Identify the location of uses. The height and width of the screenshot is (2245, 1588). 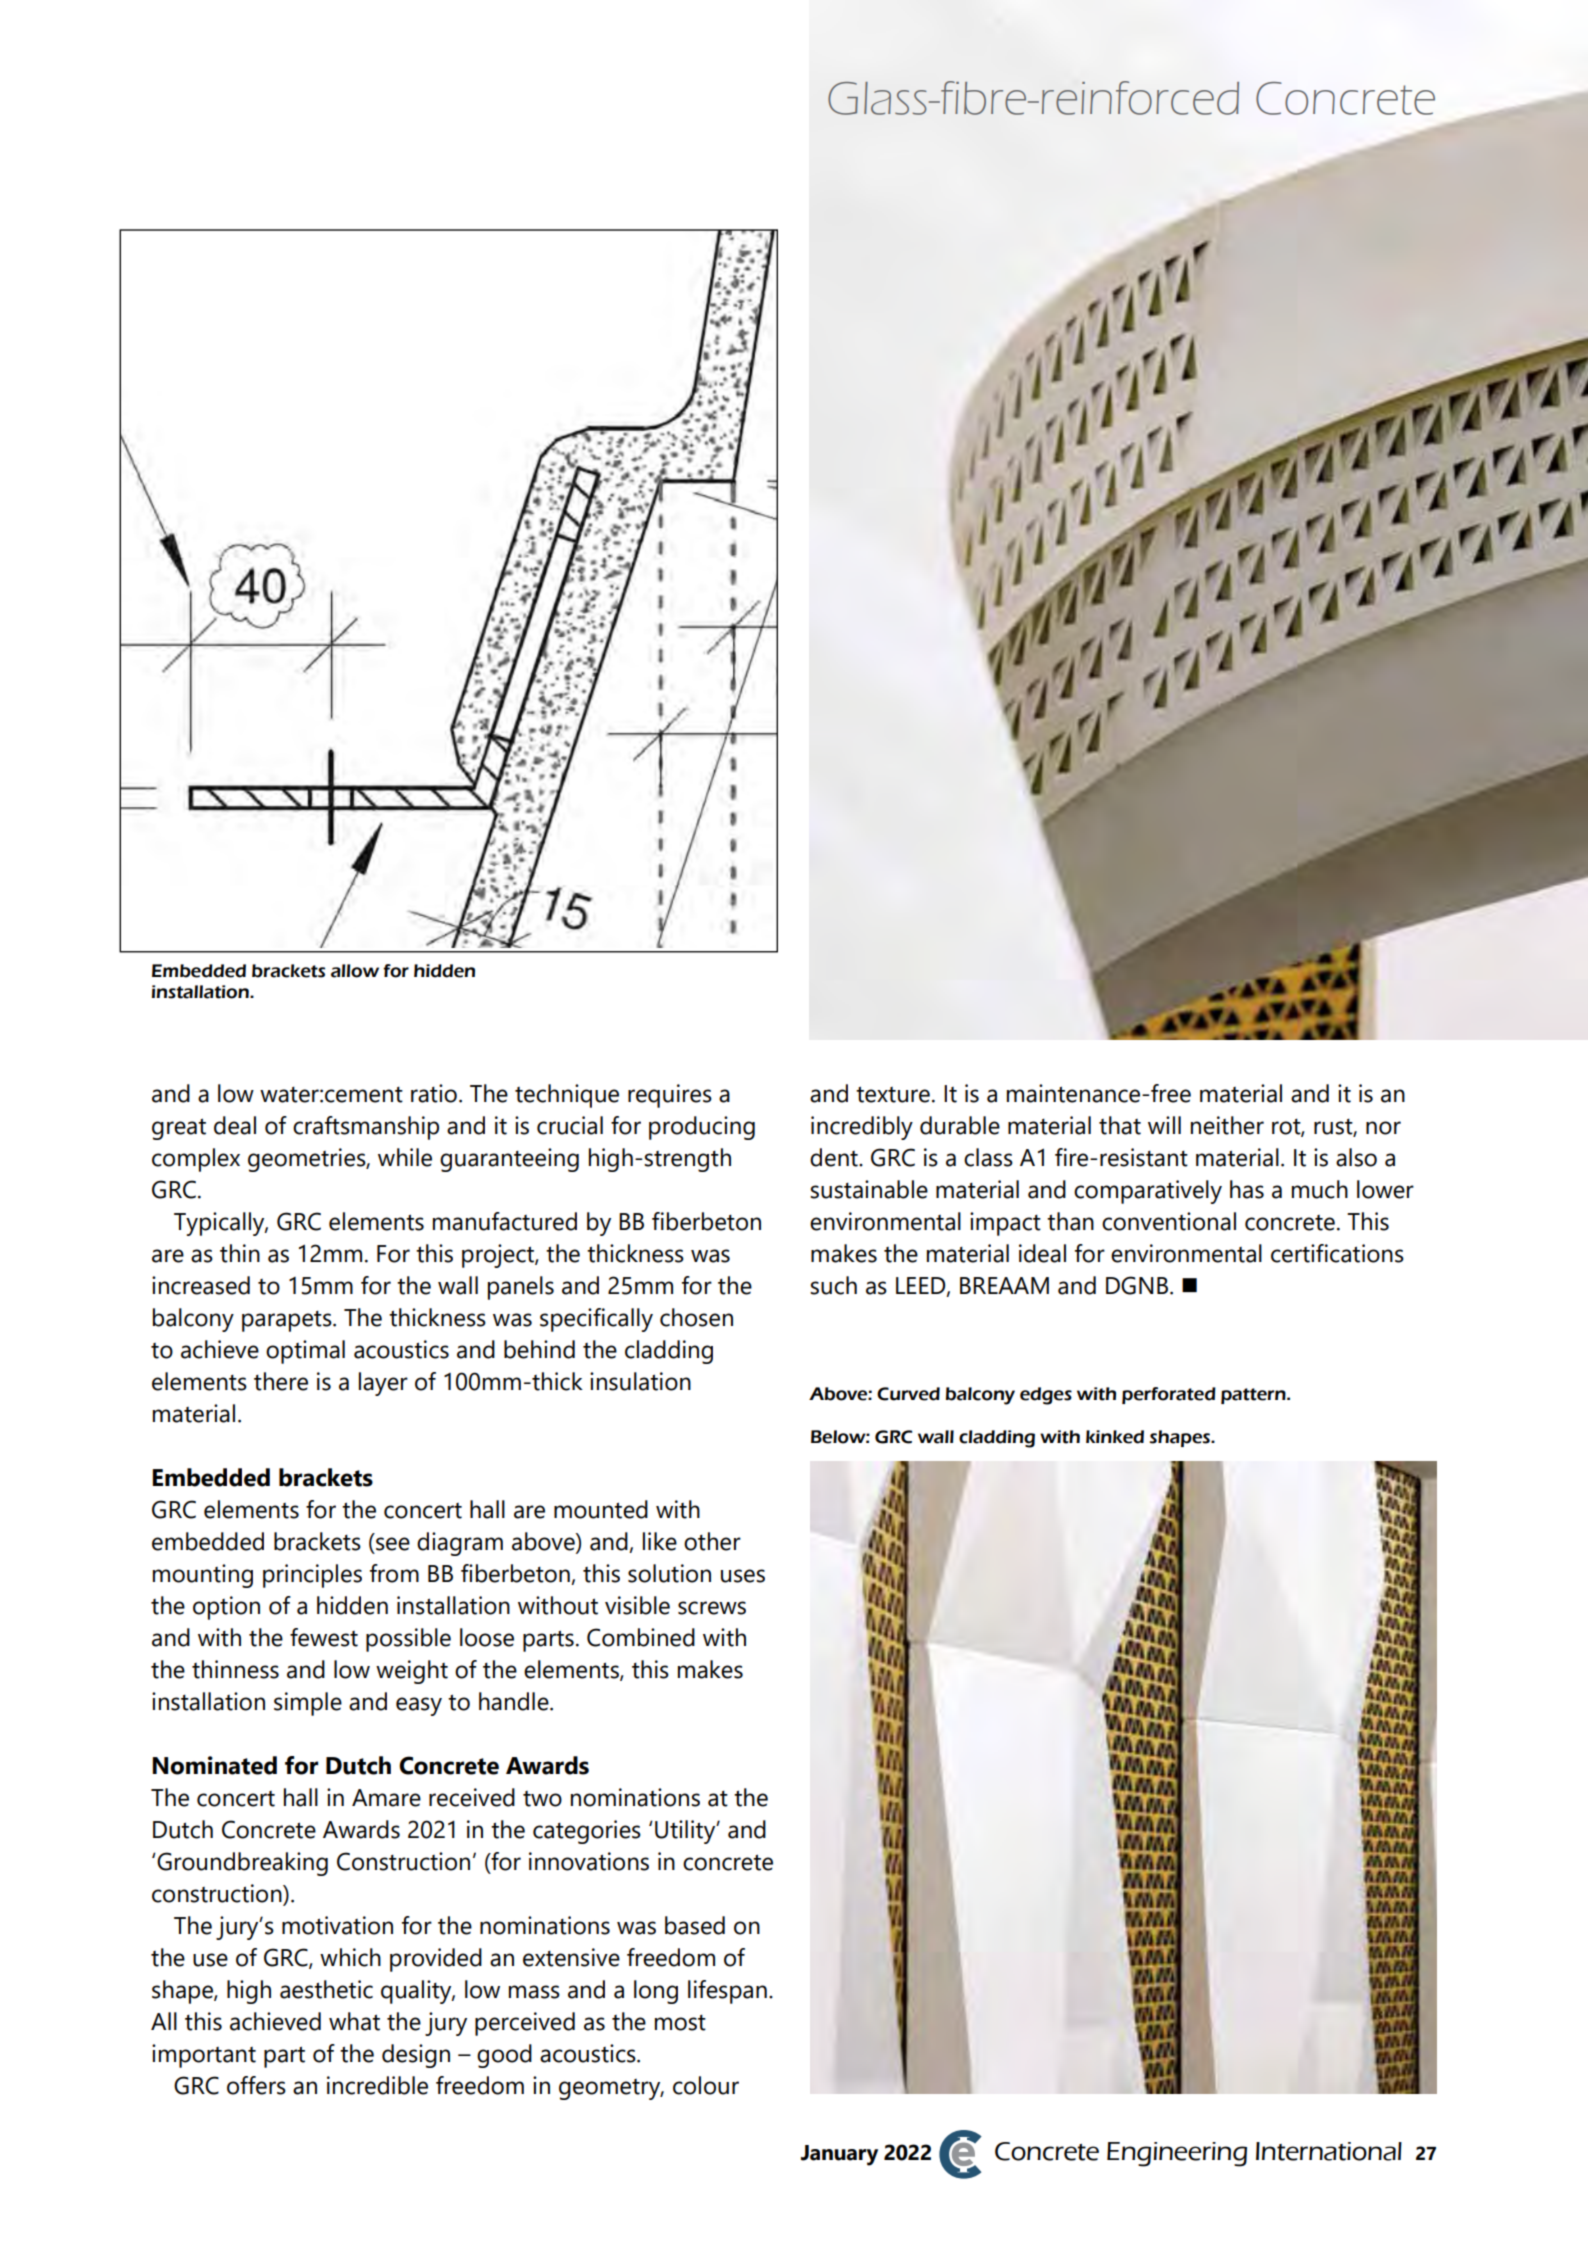
(743, 1576).
